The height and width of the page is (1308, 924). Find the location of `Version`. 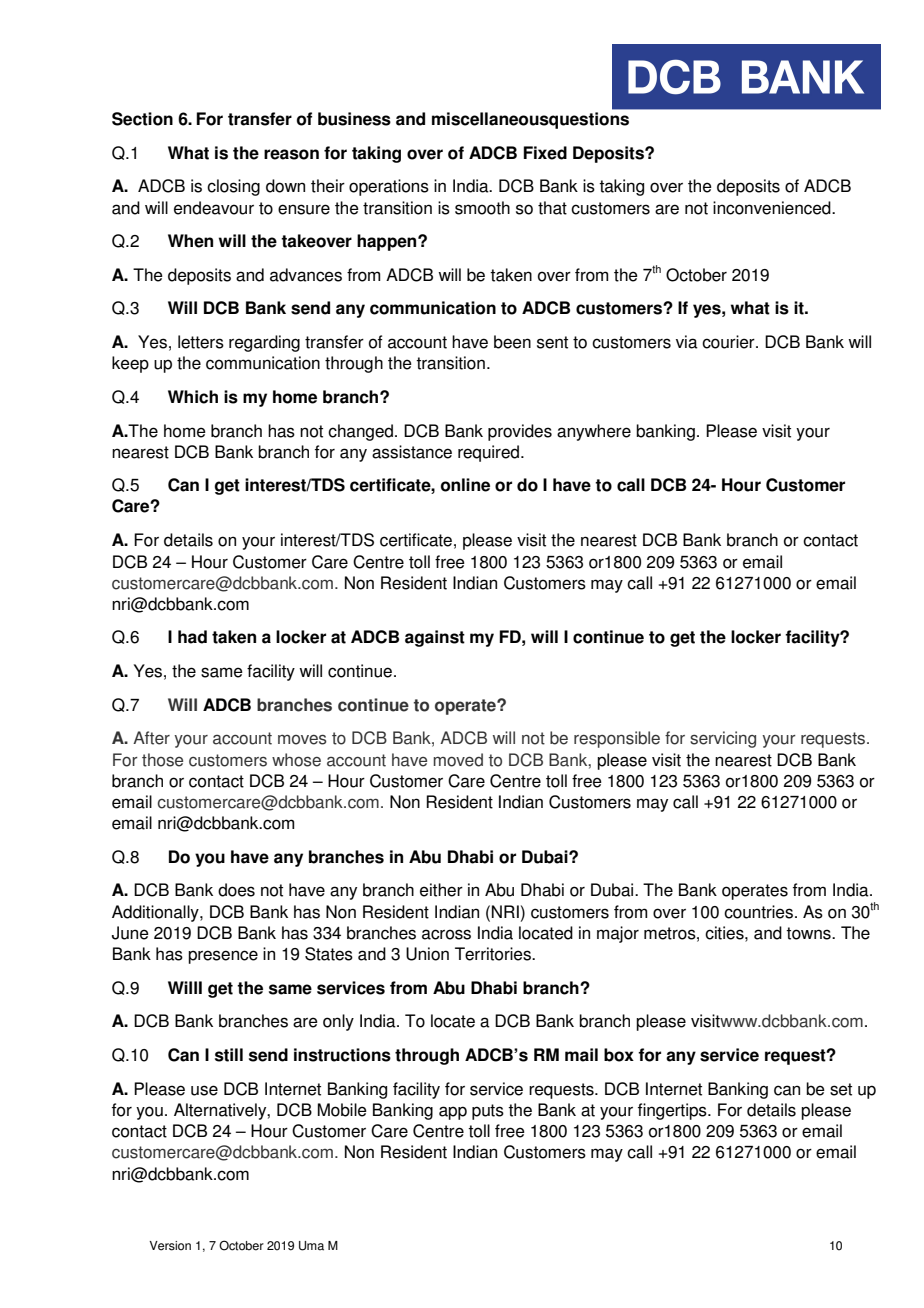

Version is located at coordinates (170, 1246).
